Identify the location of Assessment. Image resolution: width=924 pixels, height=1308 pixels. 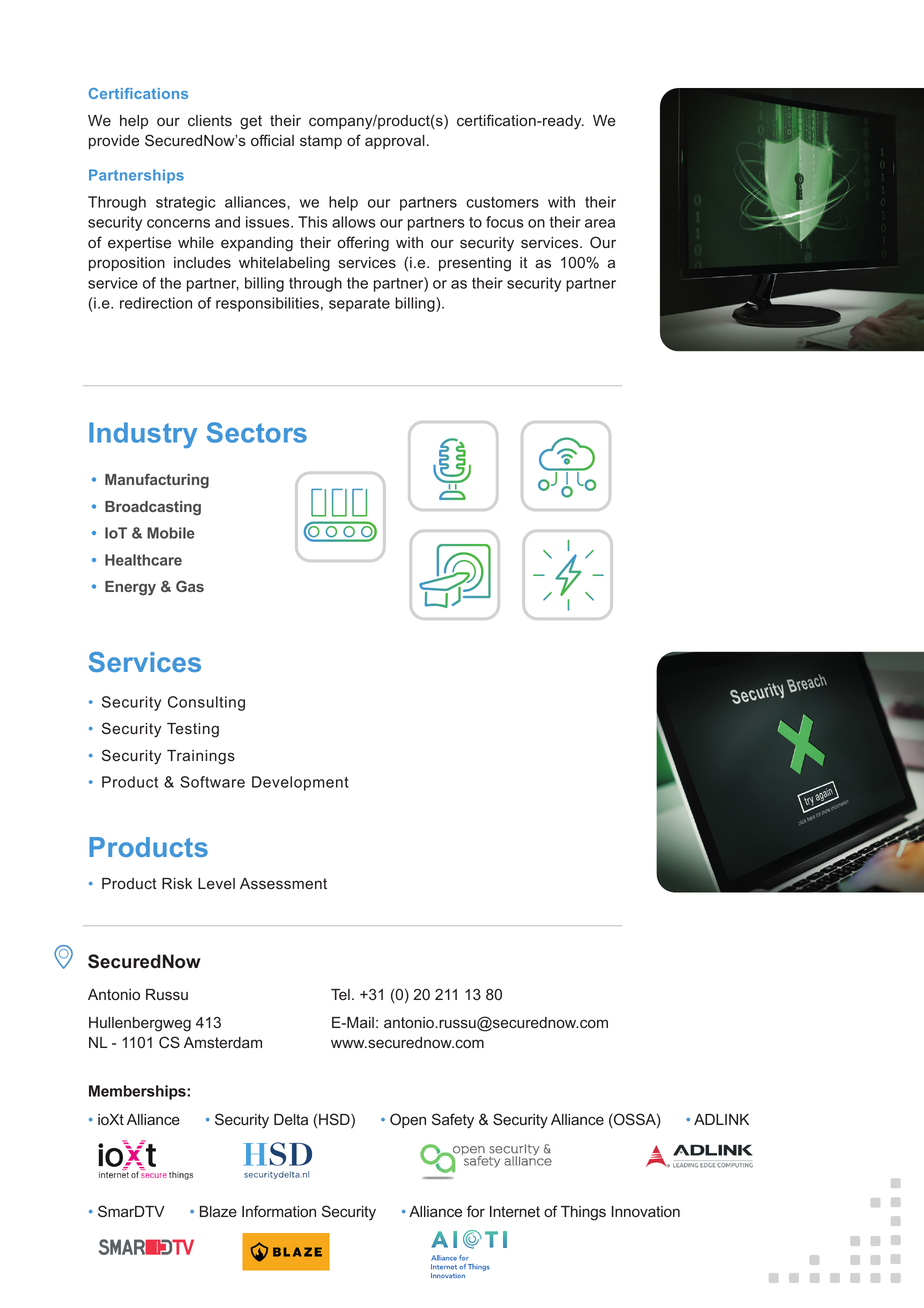
(283, 884).
